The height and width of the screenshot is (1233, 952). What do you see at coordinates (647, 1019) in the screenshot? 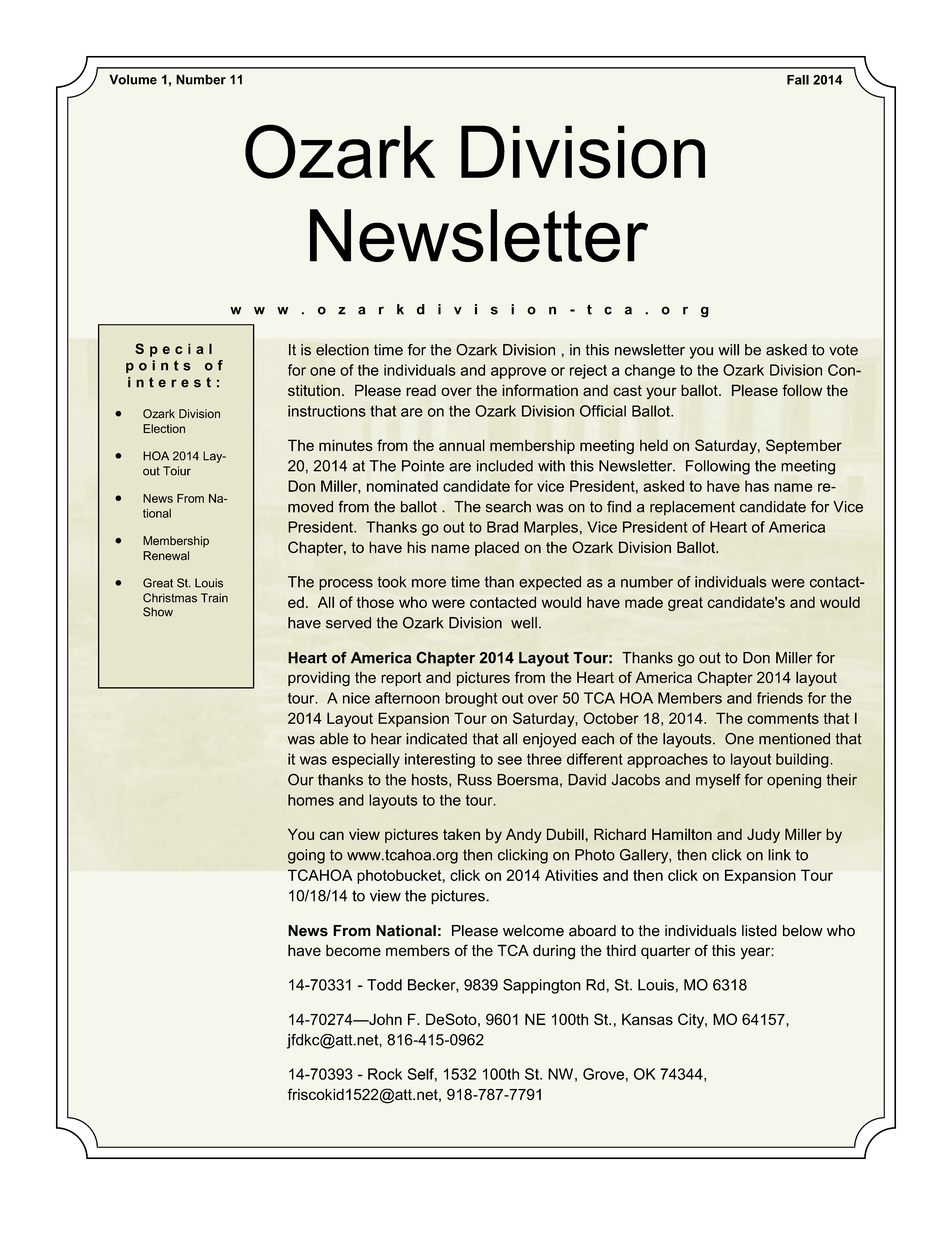
I see `Kansas` at bounding box center [647, 1019].
